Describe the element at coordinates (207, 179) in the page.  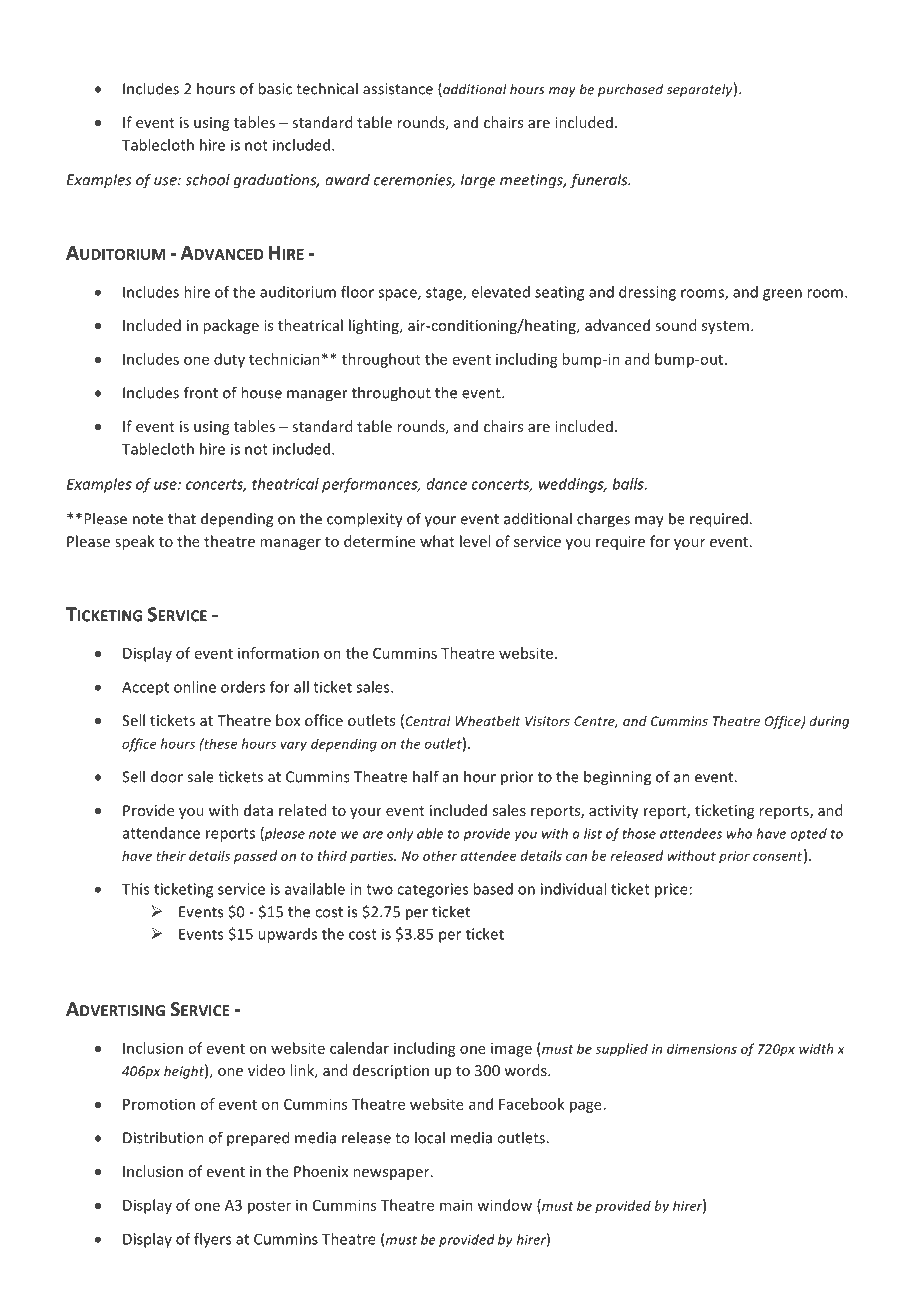
I see `school` at that location.
